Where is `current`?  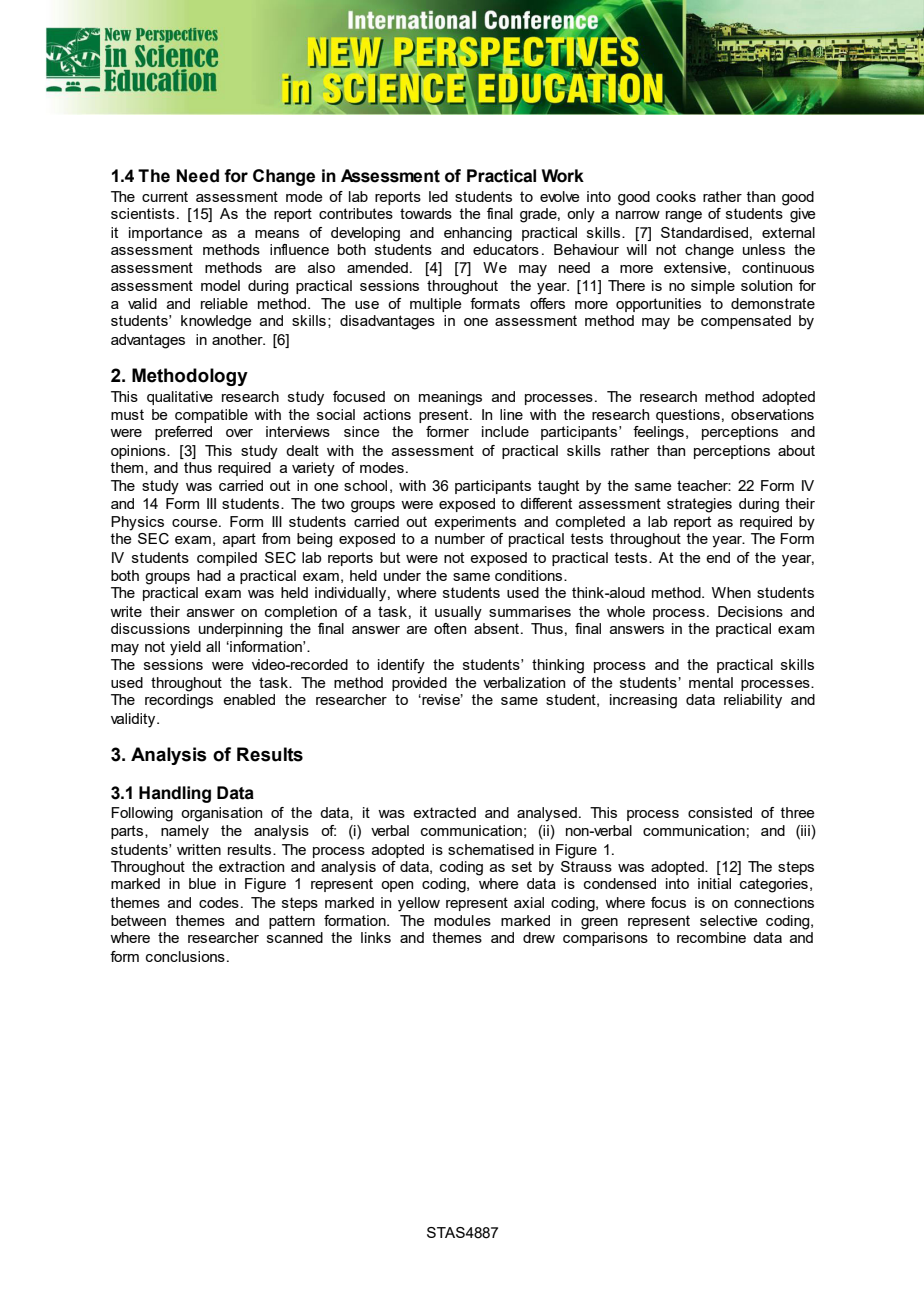
current is located at coordinates (165, 196).
